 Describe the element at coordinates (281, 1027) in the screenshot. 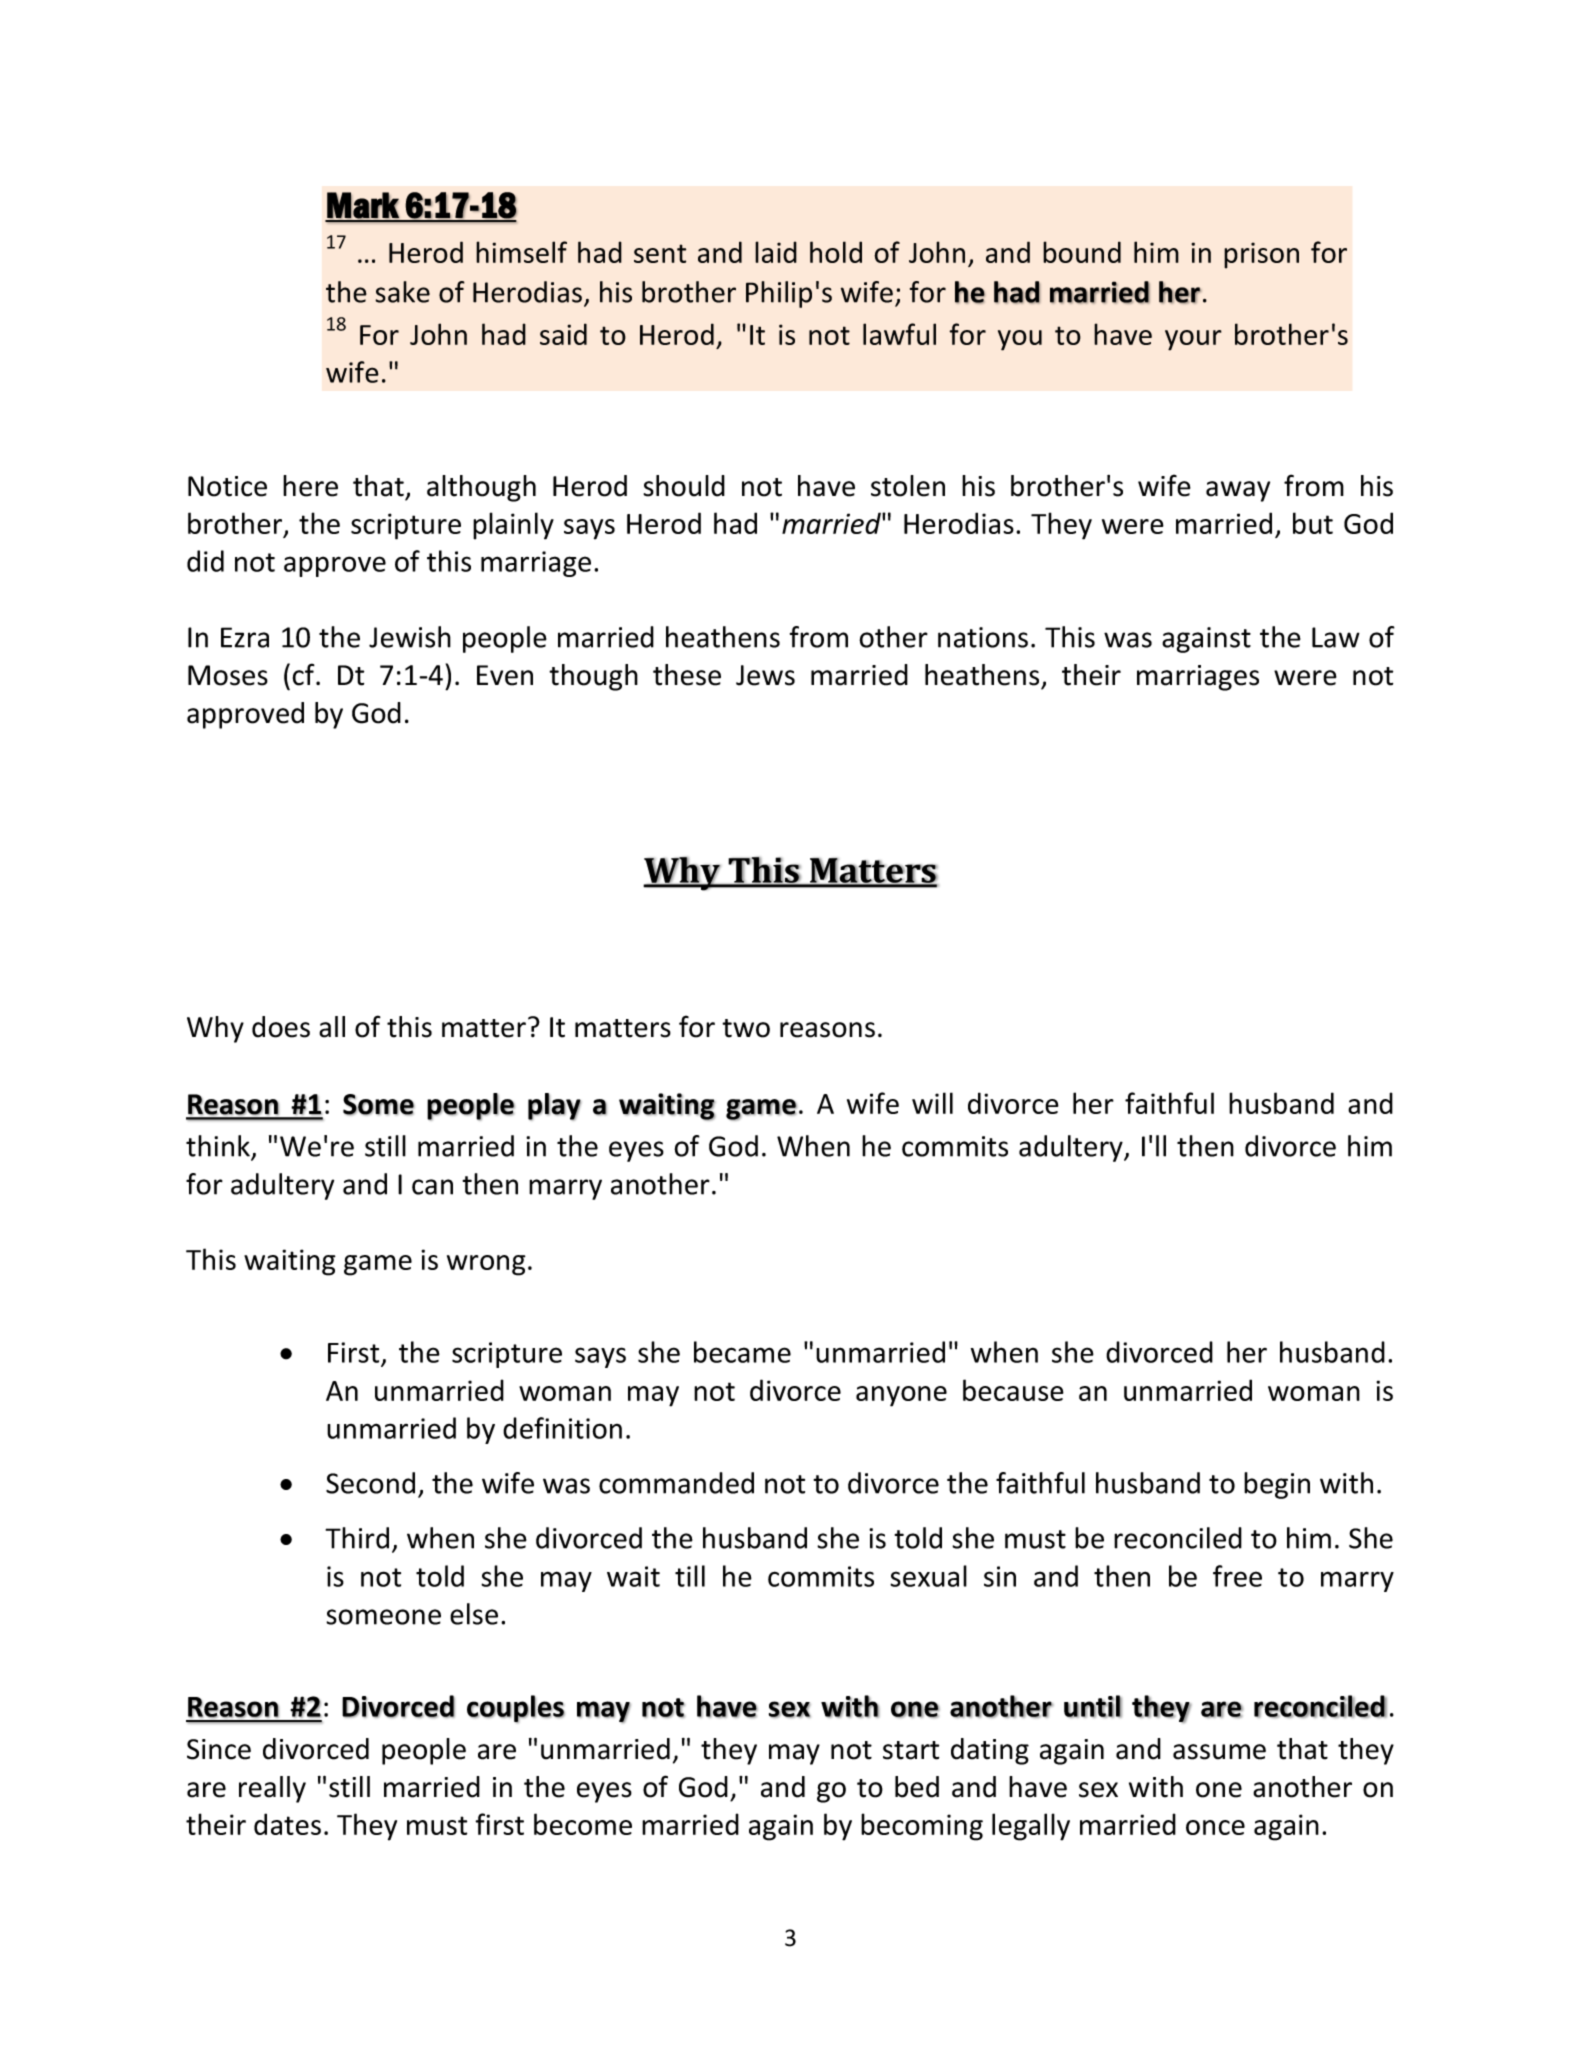

I see `does` at that location.
